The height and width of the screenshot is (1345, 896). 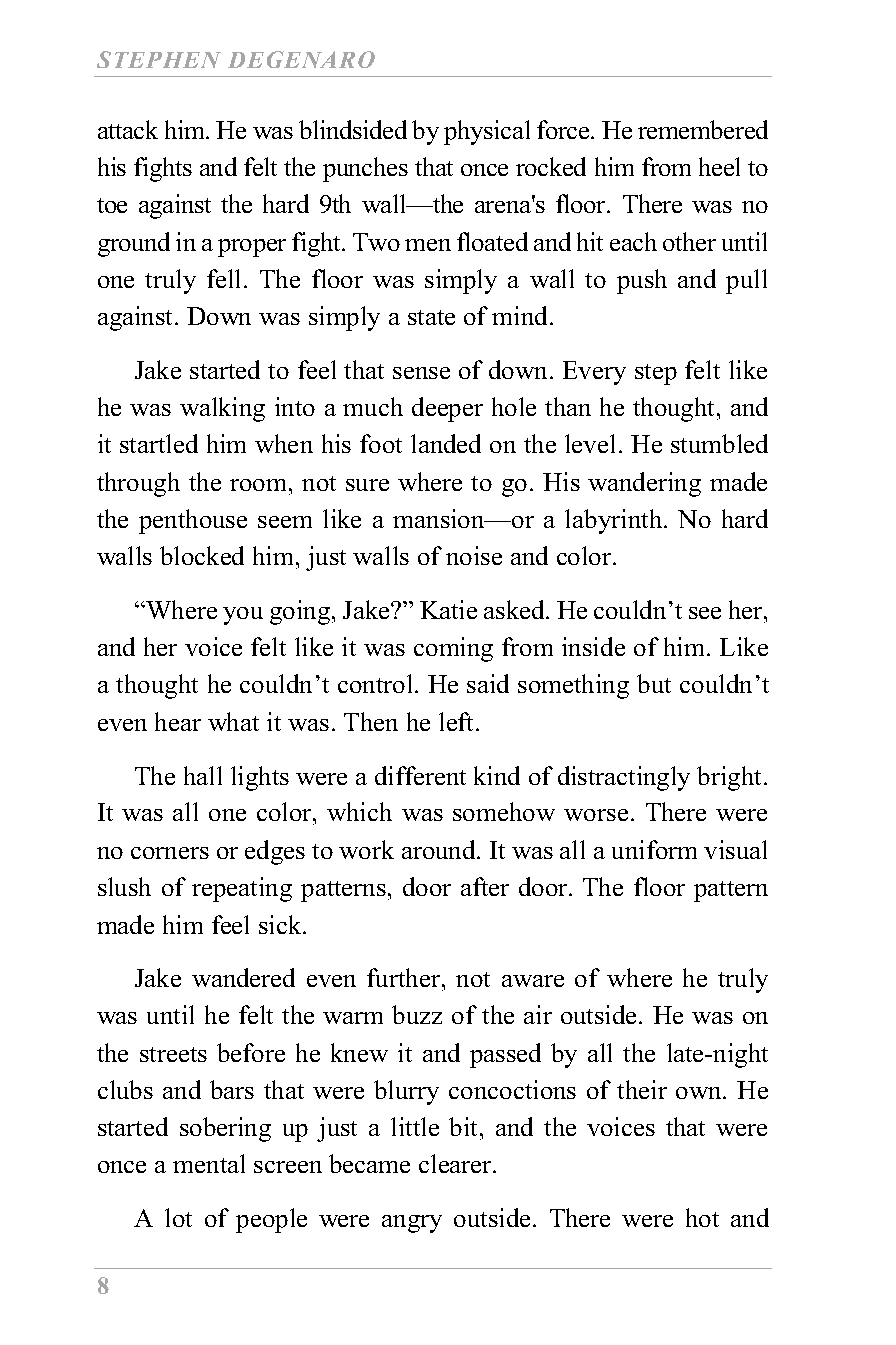 What do you see at coordinates (128, 129) in the screenshot?
I see `attack` at bounding box center [128, 129].
